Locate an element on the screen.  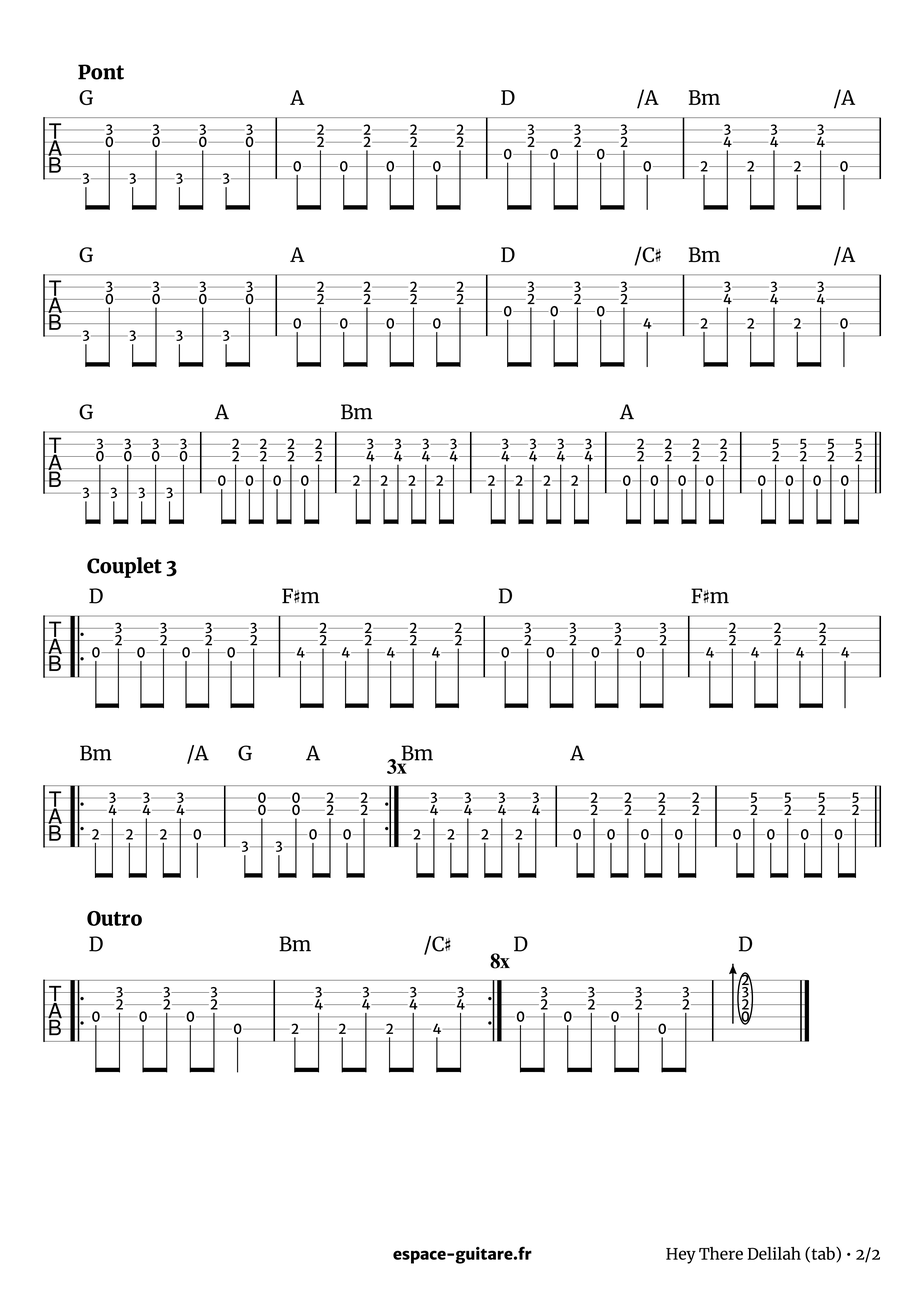
Delilah is located at coordinates (774, 1253).
